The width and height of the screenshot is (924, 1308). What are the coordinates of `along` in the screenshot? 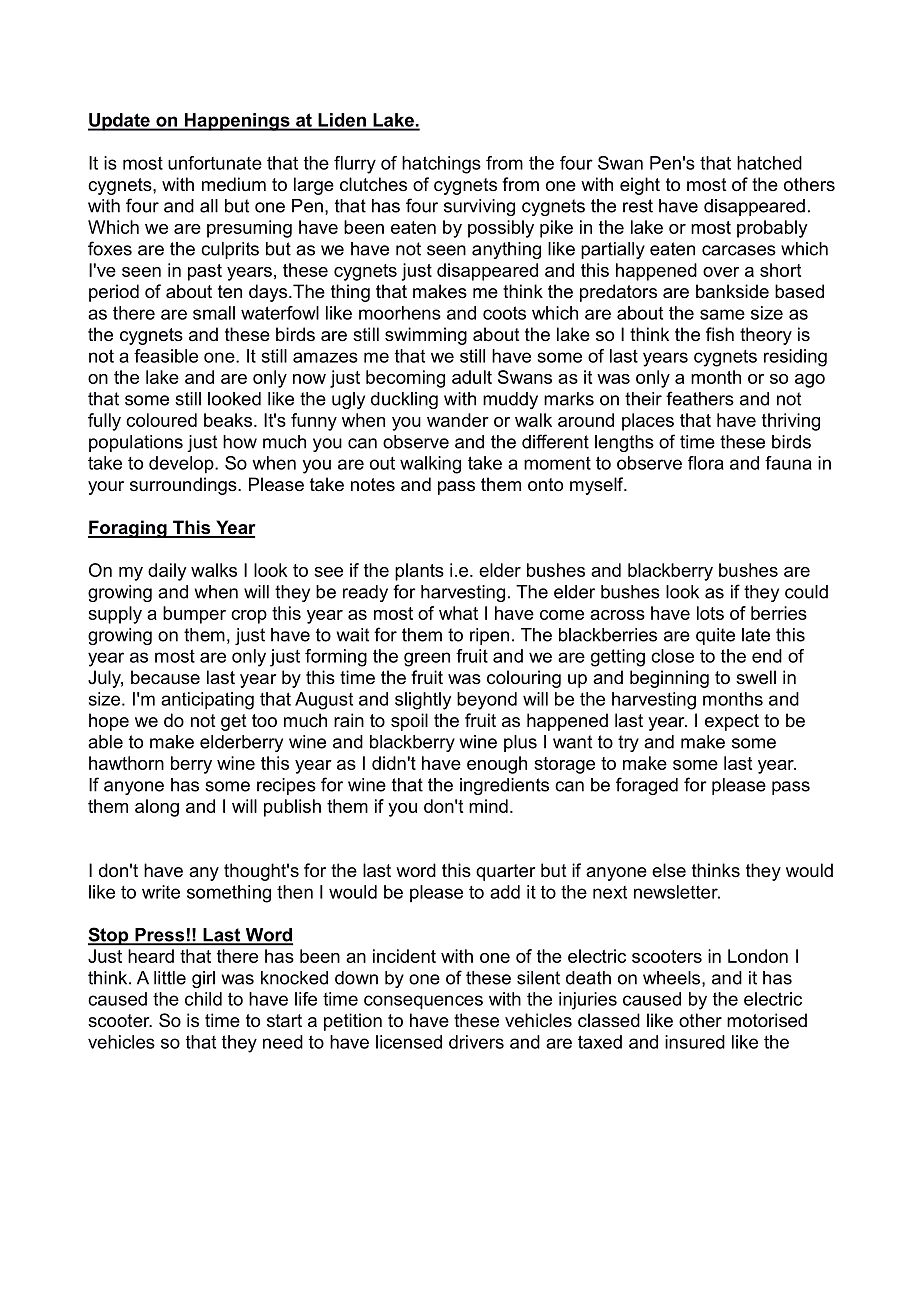 It's located at (157, 808).
